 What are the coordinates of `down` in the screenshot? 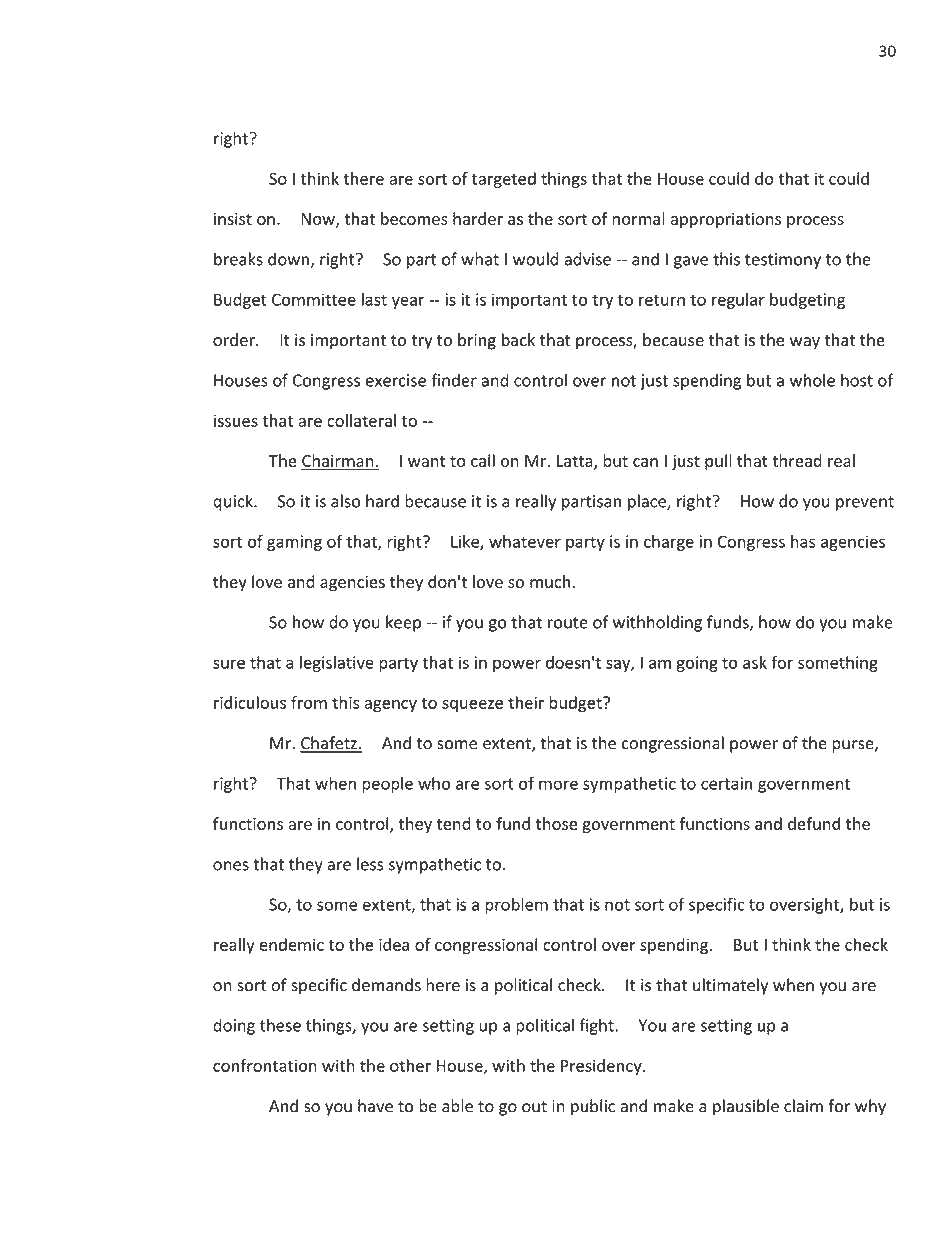 It's located at (288, 259).
